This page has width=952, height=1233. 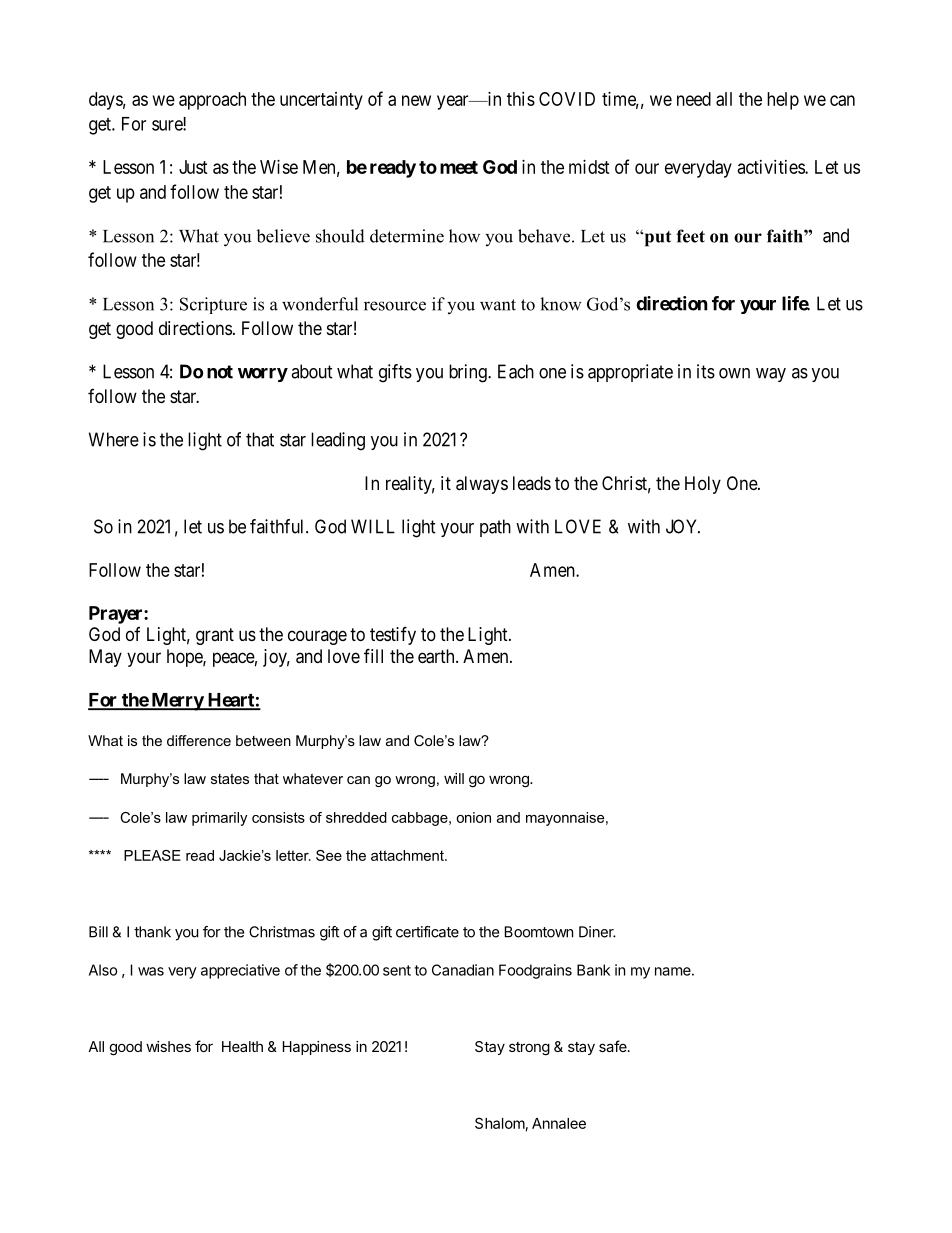 What do you see at coordinates (597, 932) in the page?
I see `Diner` at bounding box center [597, 932].
